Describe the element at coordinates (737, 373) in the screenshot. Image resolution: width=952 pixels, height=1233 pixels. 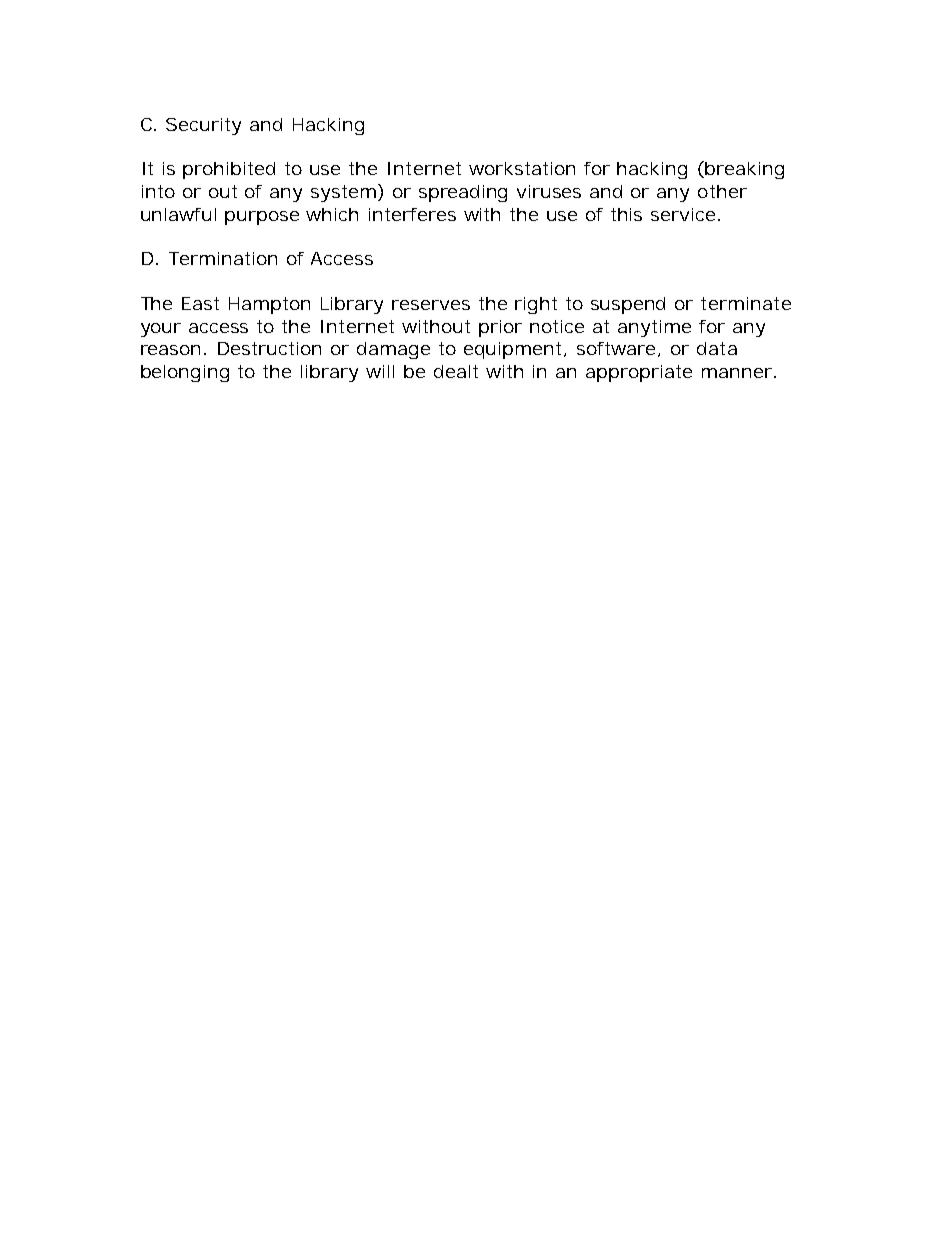
I see `manner` at that location.
